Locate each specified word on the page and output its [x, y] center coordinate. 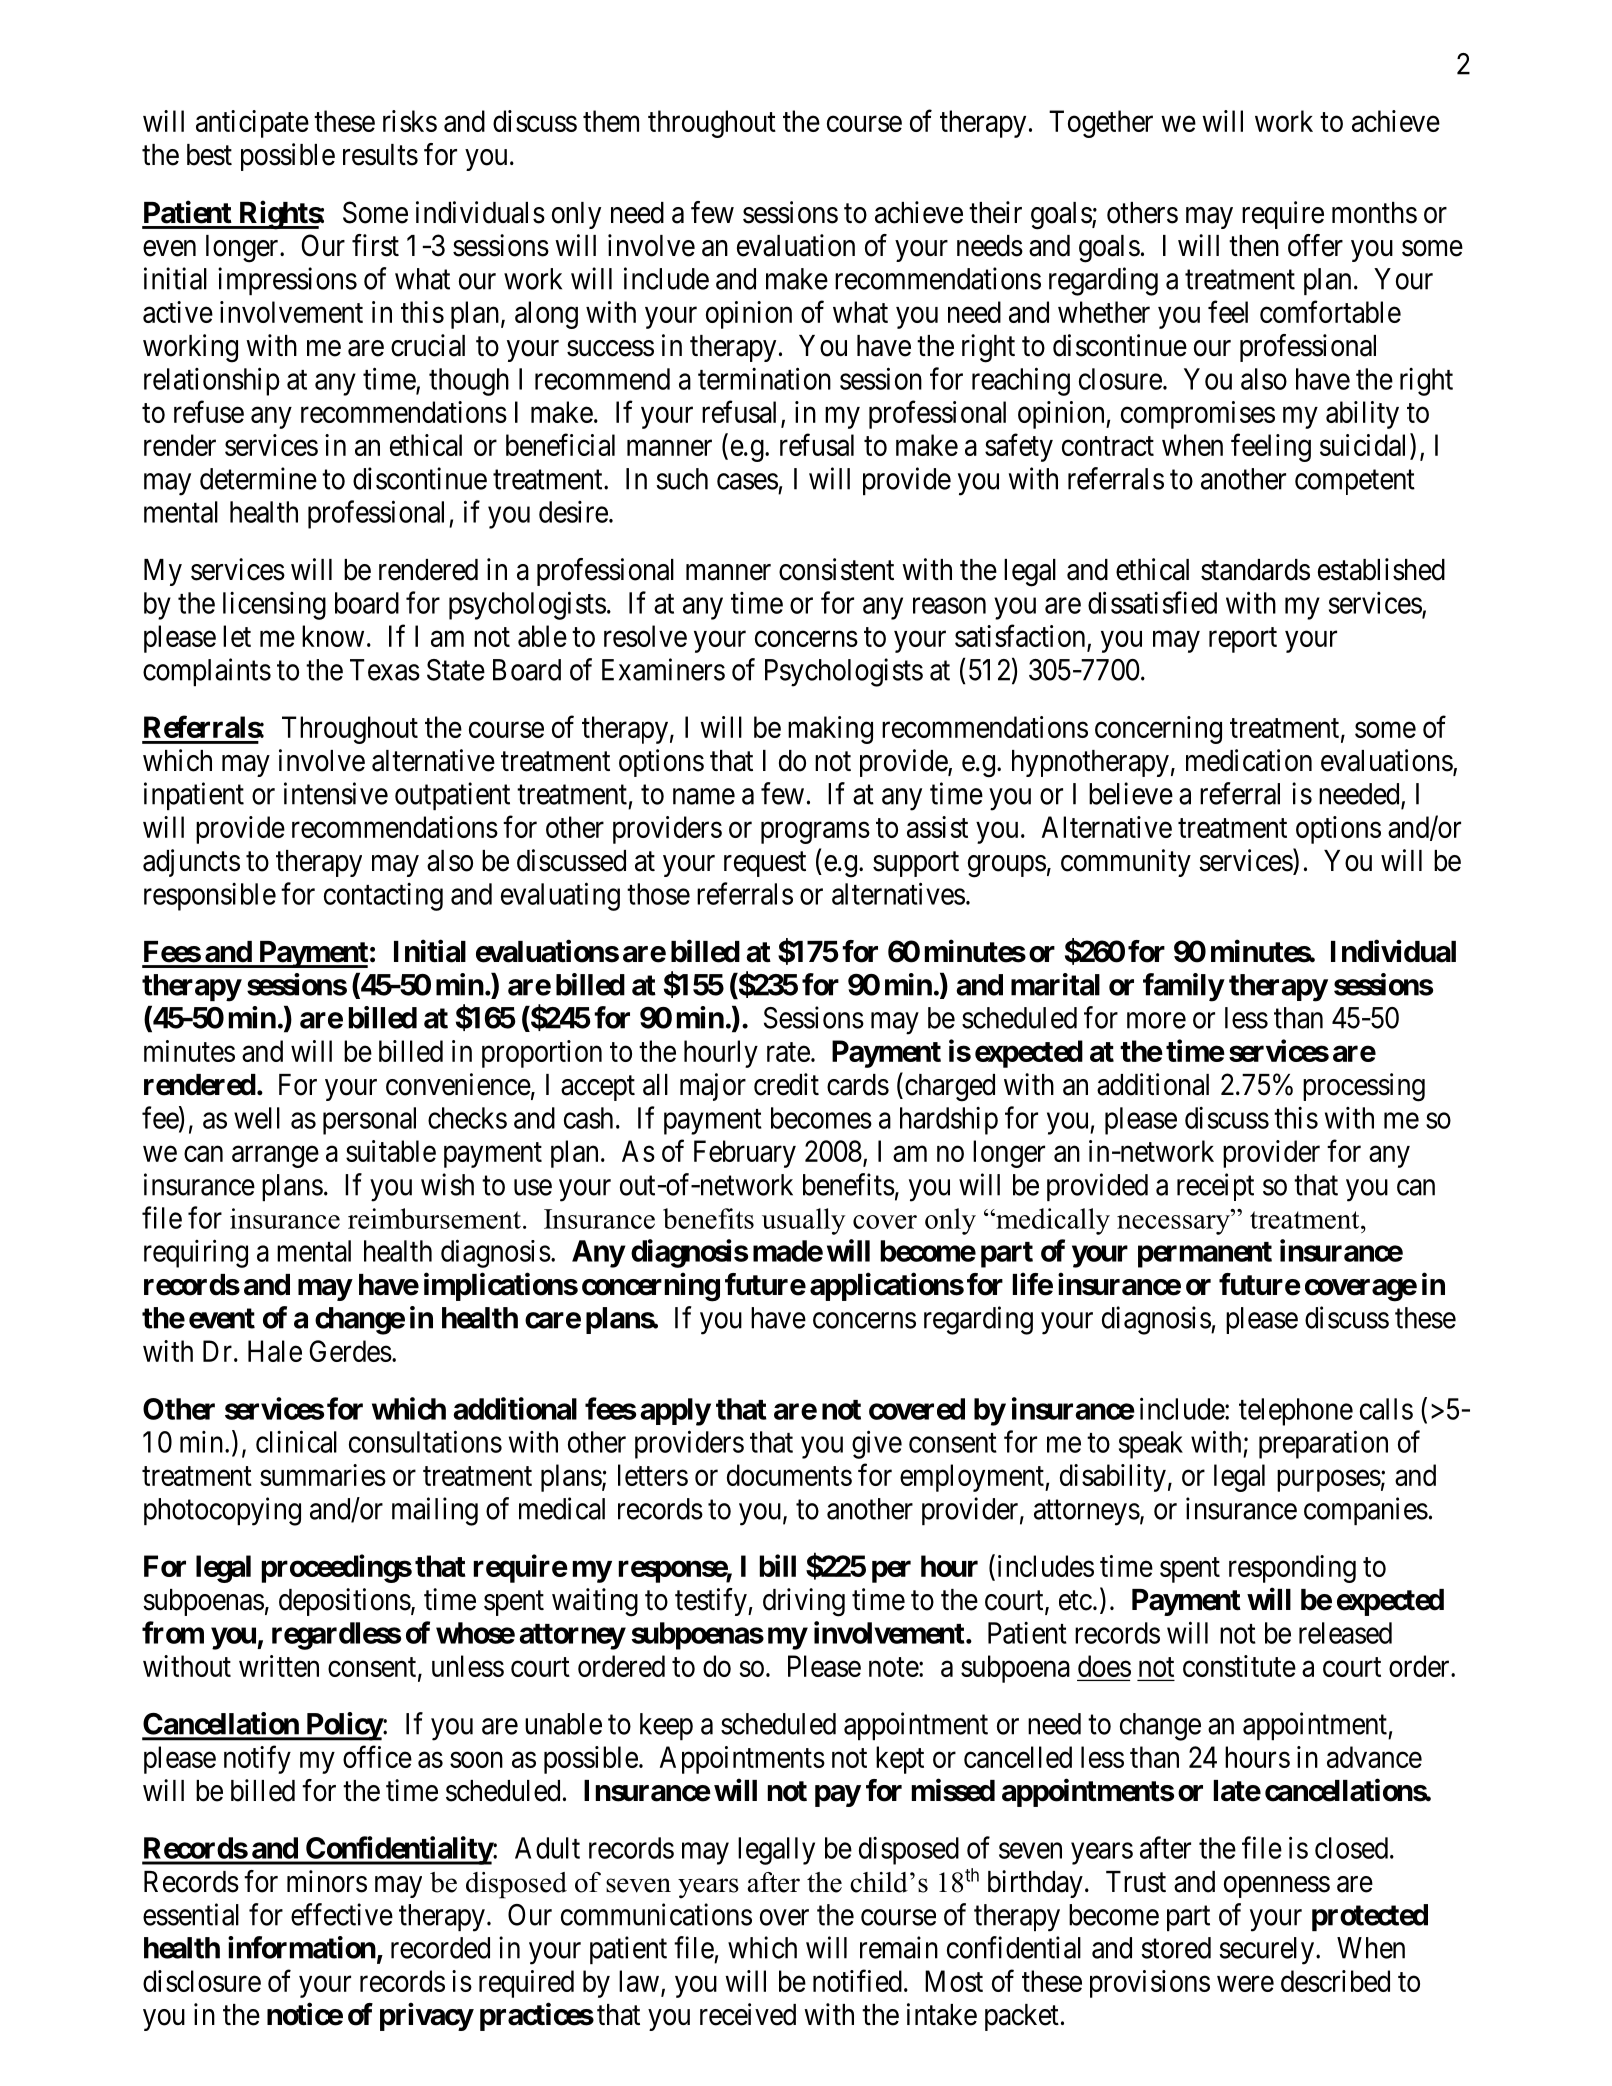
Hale [275, 1351]
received [748, 2014]
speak [1151, 1445]
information [302, 1947]
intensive [336, 793]
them [611, 121]
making [830, 730]
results [380, 155]
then [1254, 246]
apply [675, 1412]
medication [1249, 760]
